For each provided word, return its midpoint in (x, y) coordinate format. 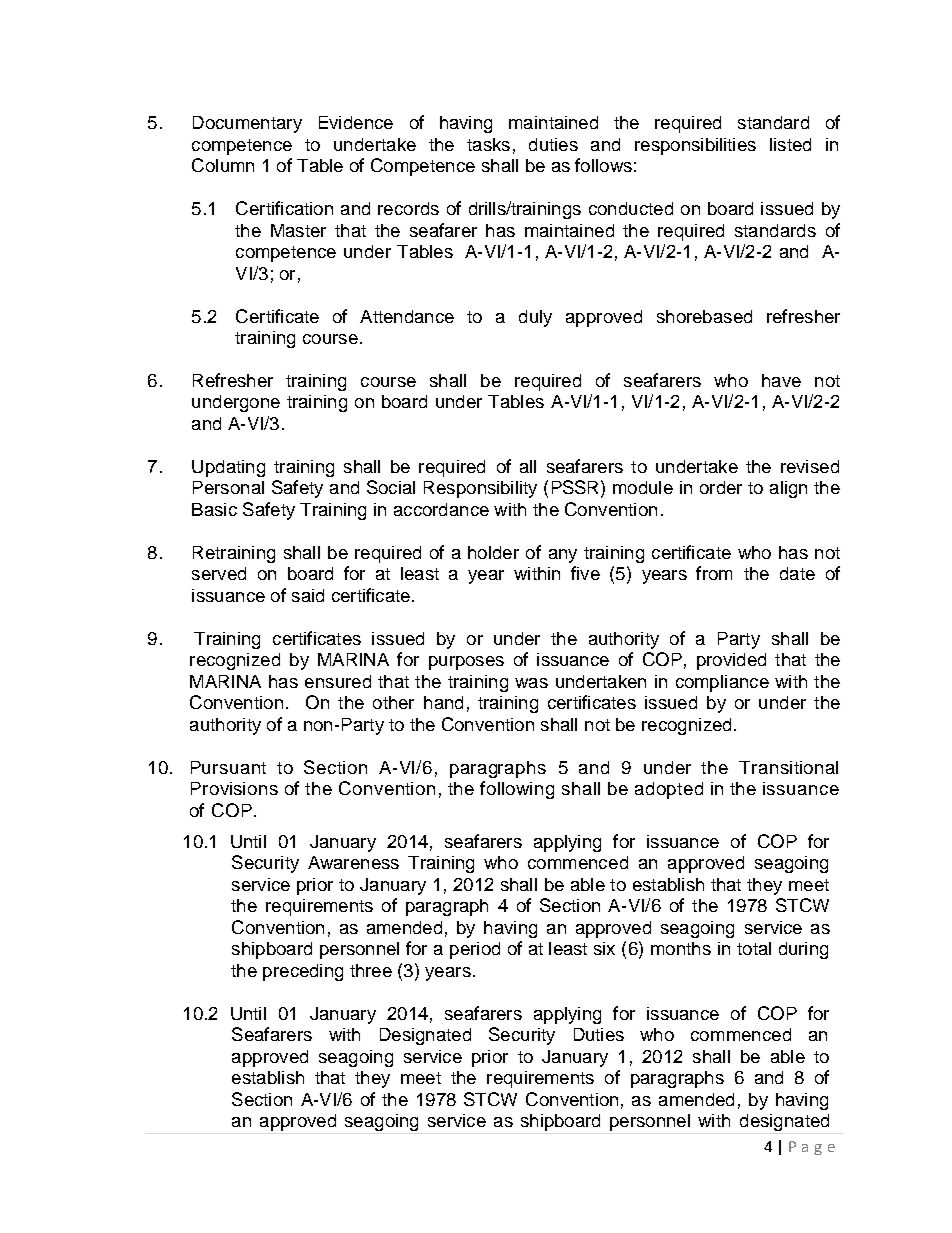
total (754, 948)
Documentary (247, 124)
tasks (488, 144)
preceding (303, 972)
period (475, 950)
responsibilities (695, 146)
